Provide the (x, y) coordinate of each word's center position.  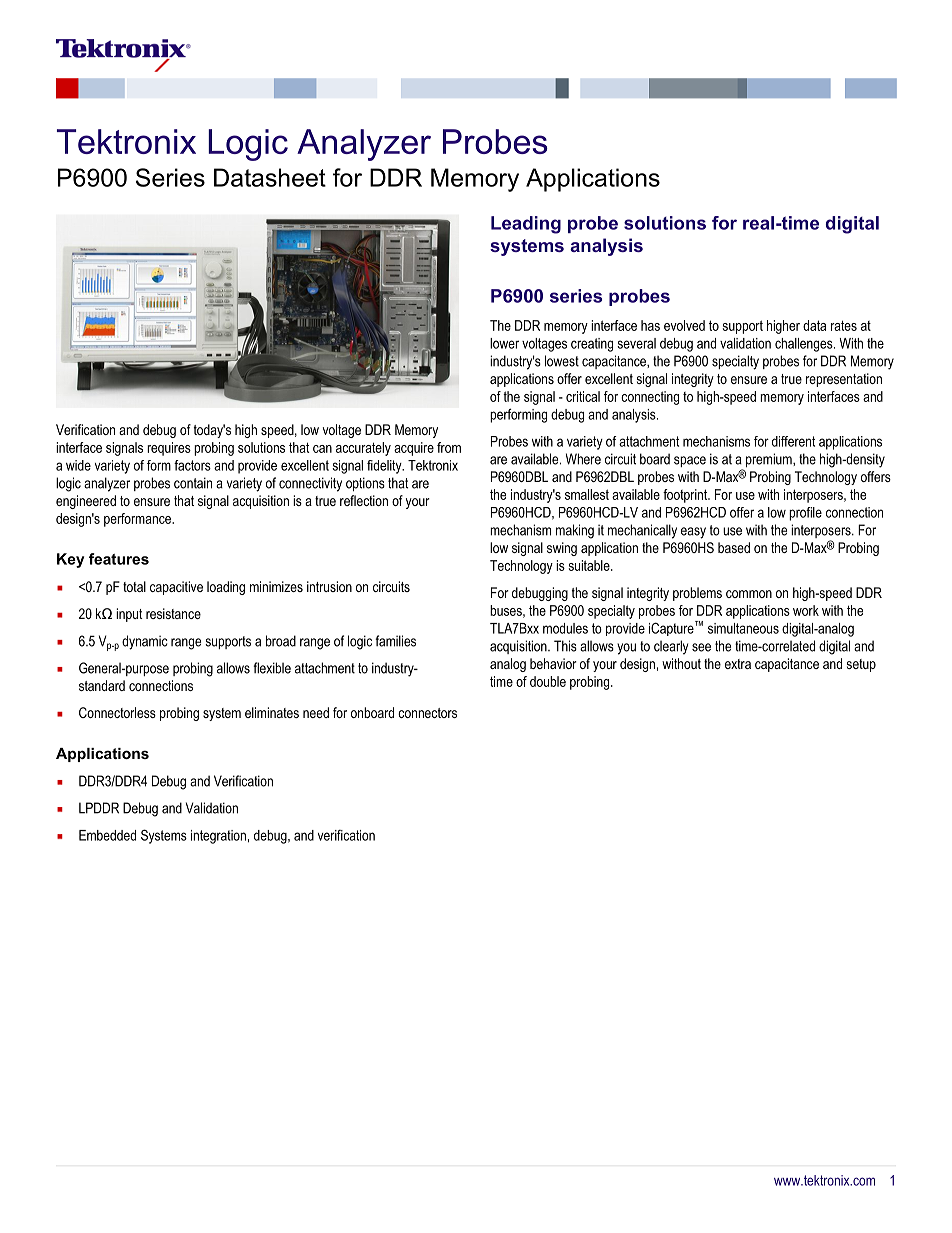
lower (504, 343)
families (395, 641)
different (793, 441)
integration (218, 837)
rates (844, 325)
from (449, 447)
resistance (173, 613)
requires (169, 449)
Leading (526, 225)
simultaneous (743, 628)
